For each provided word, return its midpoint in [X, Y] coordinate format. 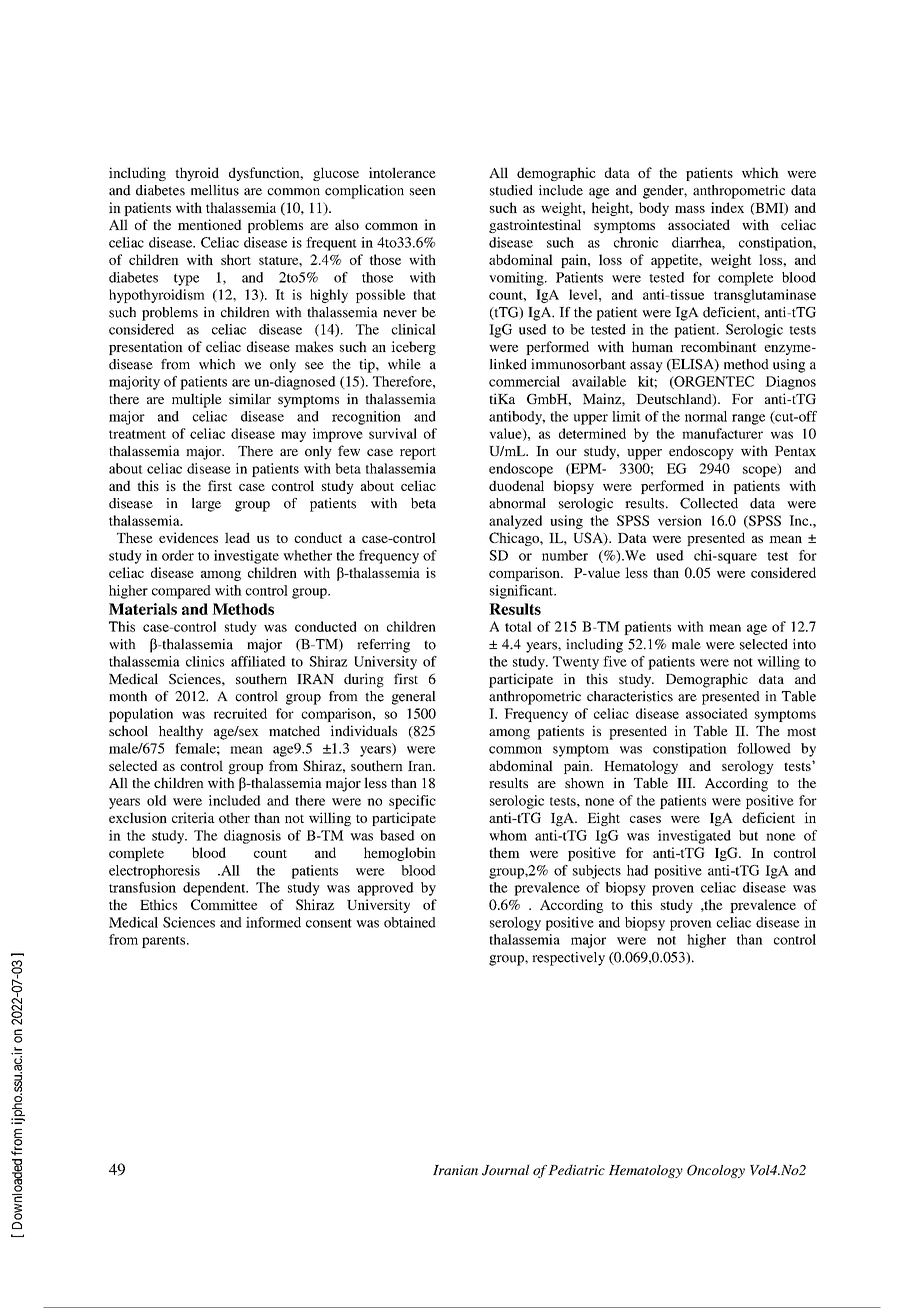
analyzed [515, 522]
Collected [709, 503]
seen [423, 192]
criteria [193, 817]
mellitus [215, 190]
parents [165, 942]
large [206, 505]
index [727, 207]
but [748, 835]
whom [508, 835]
